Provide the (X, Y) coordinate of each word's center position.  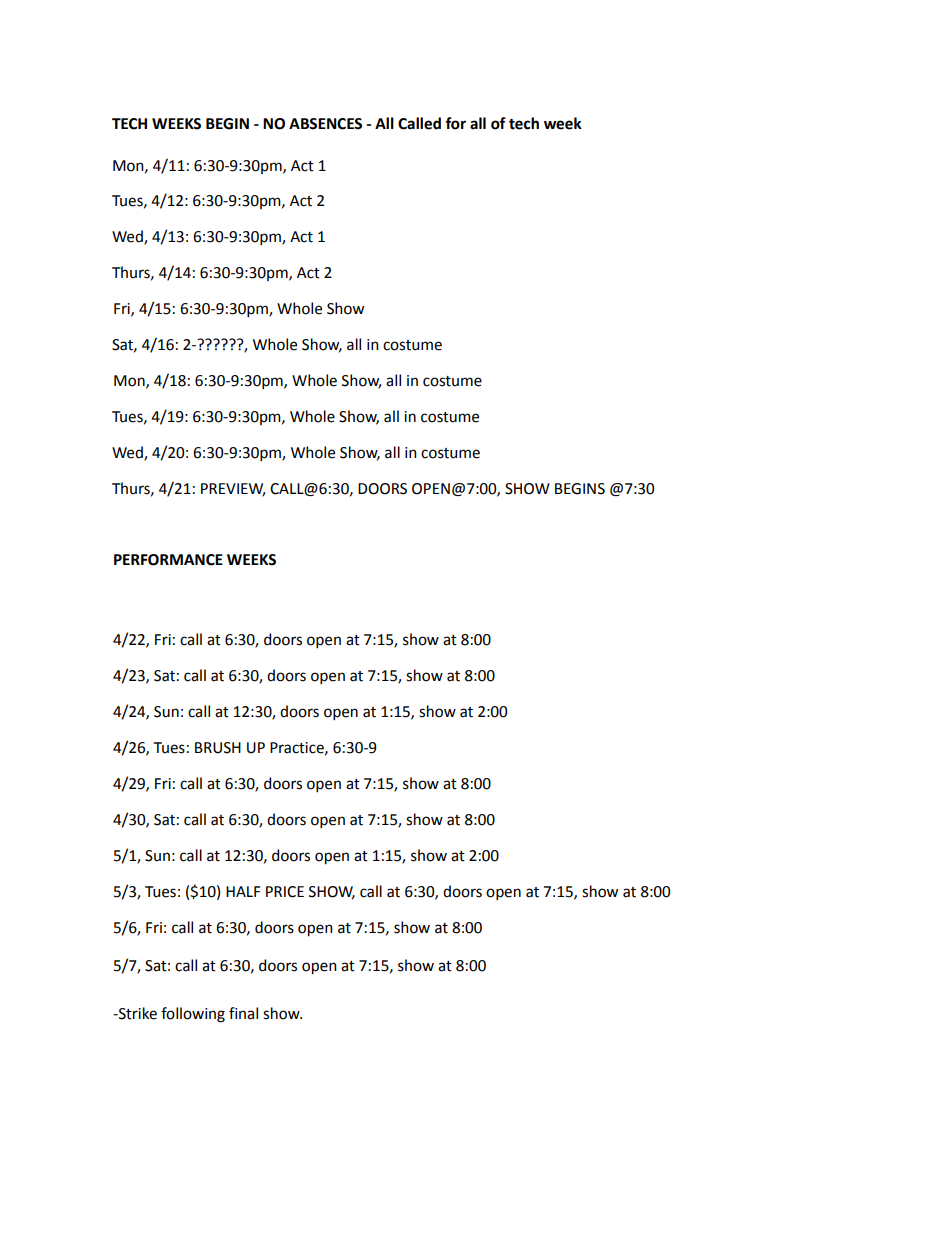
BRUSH (218, 748)
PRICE (285, 892)
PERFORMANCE (168, 560)
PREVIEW (233, 490)
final (243, 1013)
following (193, 1015)
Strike (137, 1013)
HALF (243, 891)
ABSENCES (325, 124)
